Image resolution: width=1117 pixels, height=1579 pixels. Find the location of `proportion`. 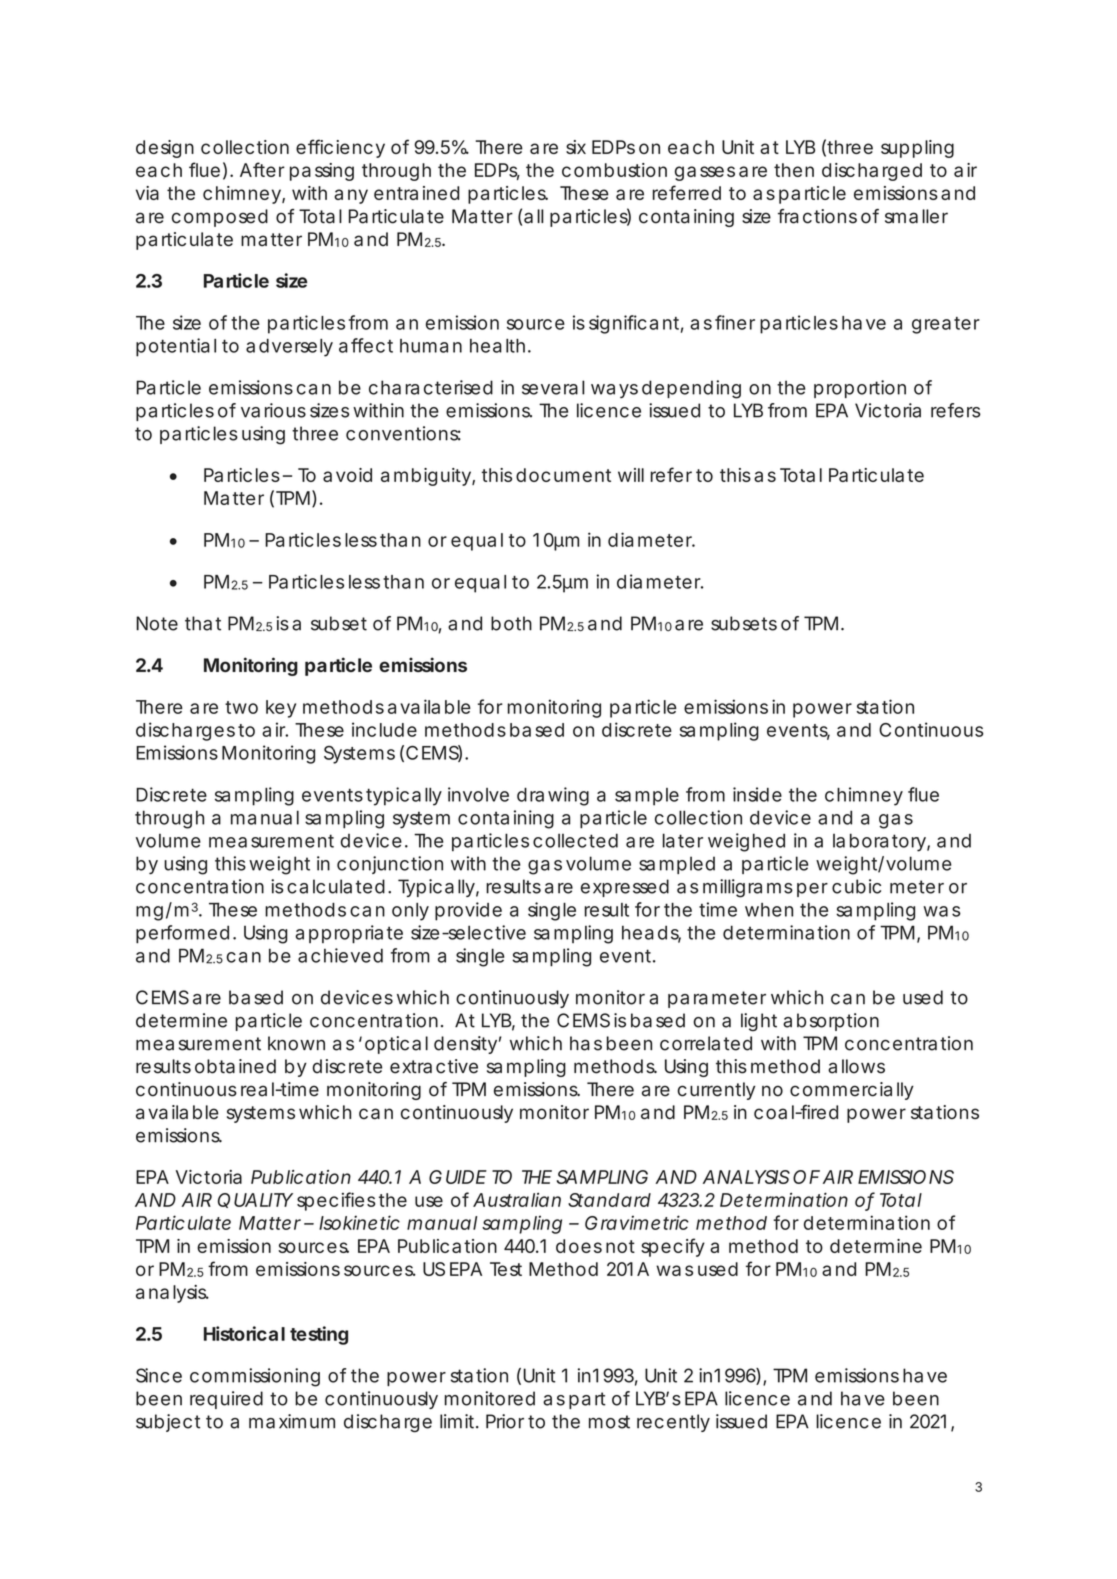

proportion is located at coordinates (860, 389).
